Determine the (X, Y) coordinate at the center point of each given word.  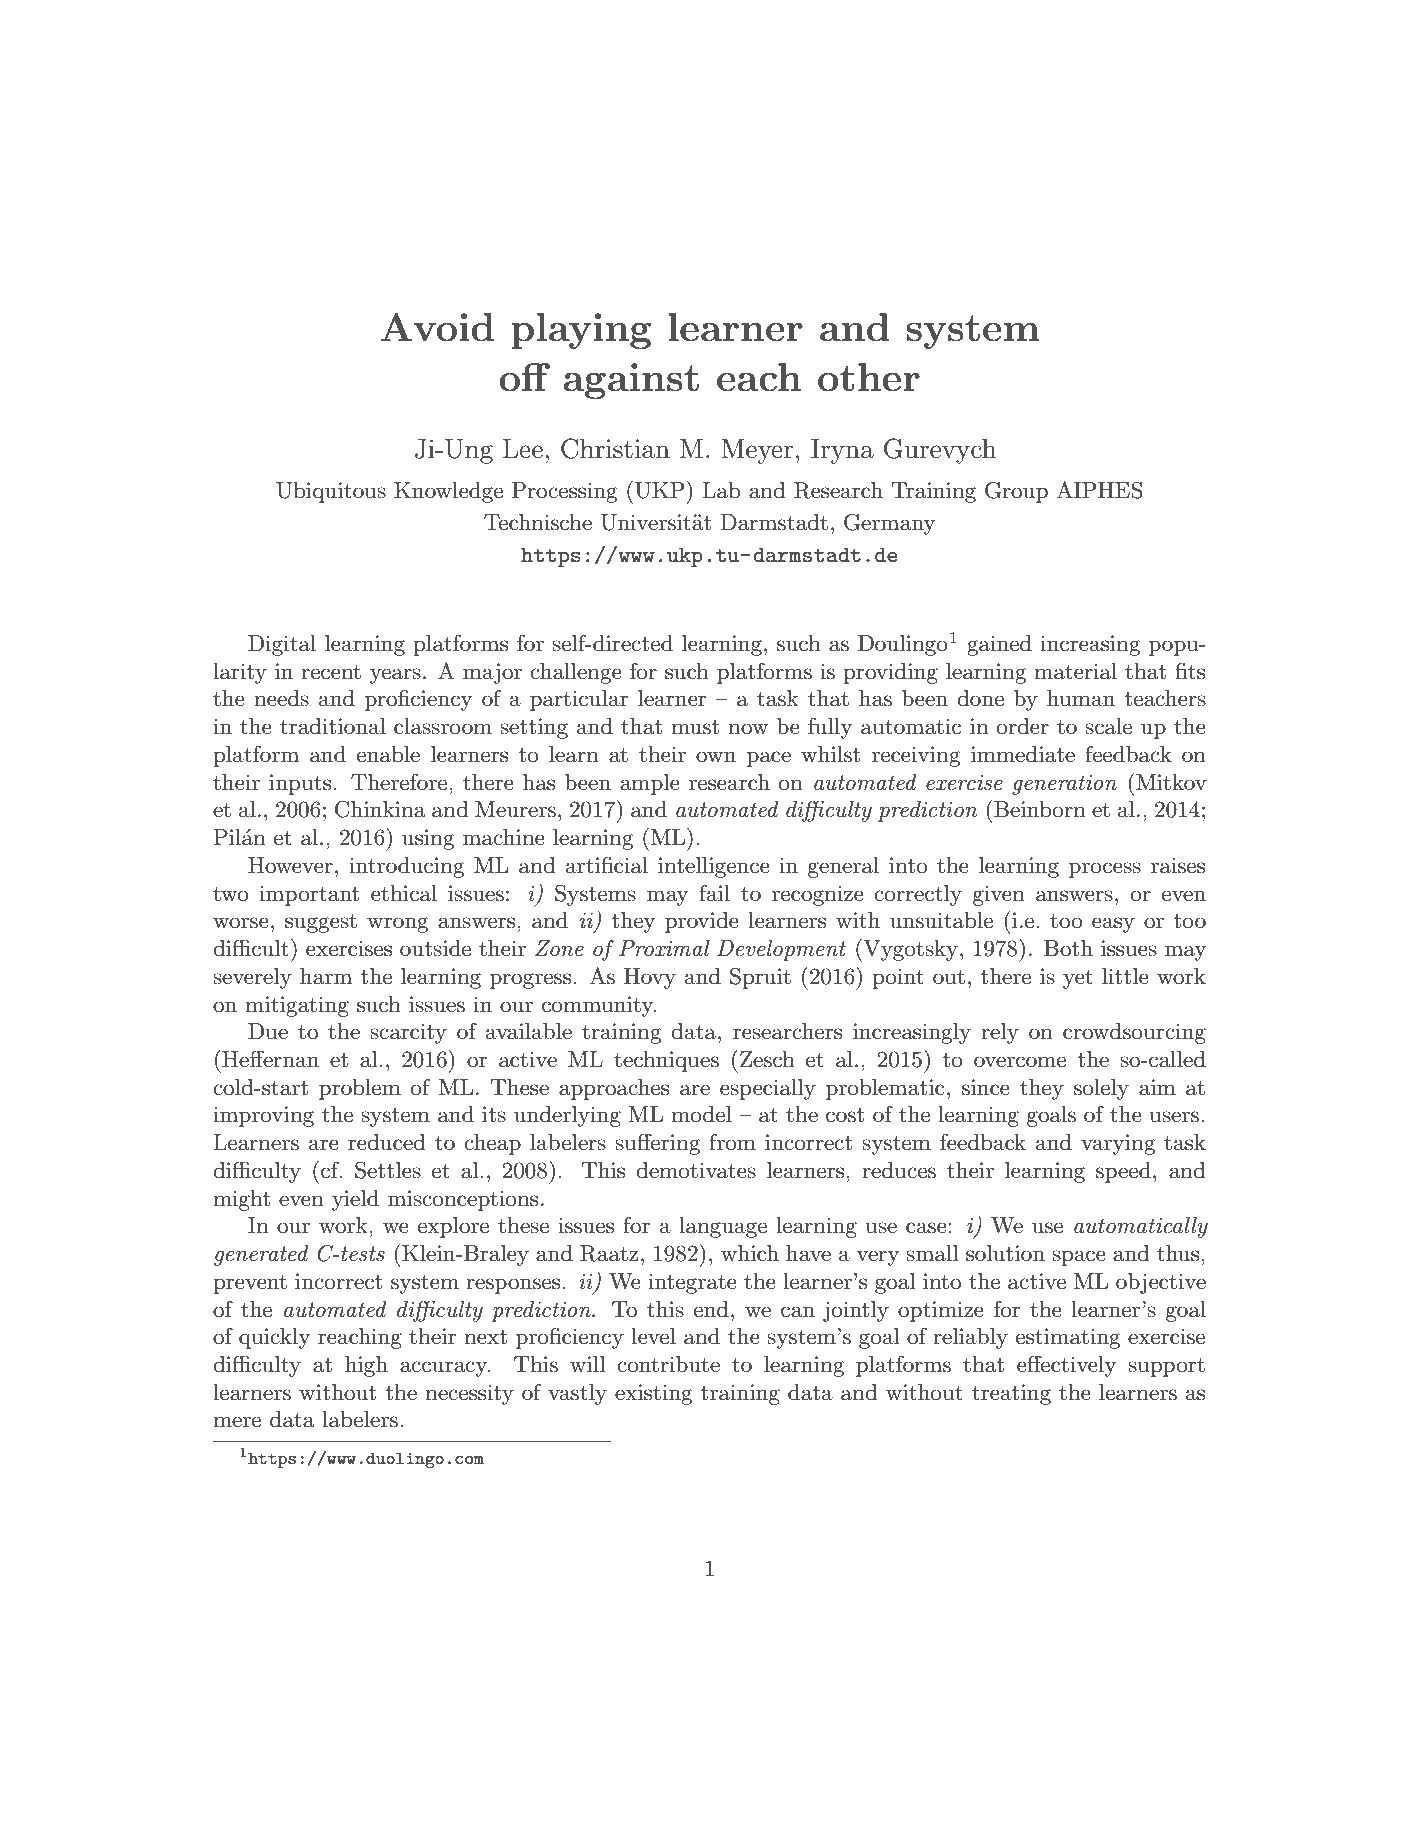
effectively (1066, 1366)
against (631, 381)
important (309, 895)
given (999, 895)
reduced (387, 1142)
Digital (282, 645)
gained (999, 645)
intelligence (714, 867)
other (869, 377)
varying (1118, 1144)
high (366, 1366)
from (732, 1141)
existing (654, 1394)
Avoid (437, 327)
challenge (576, 673)
